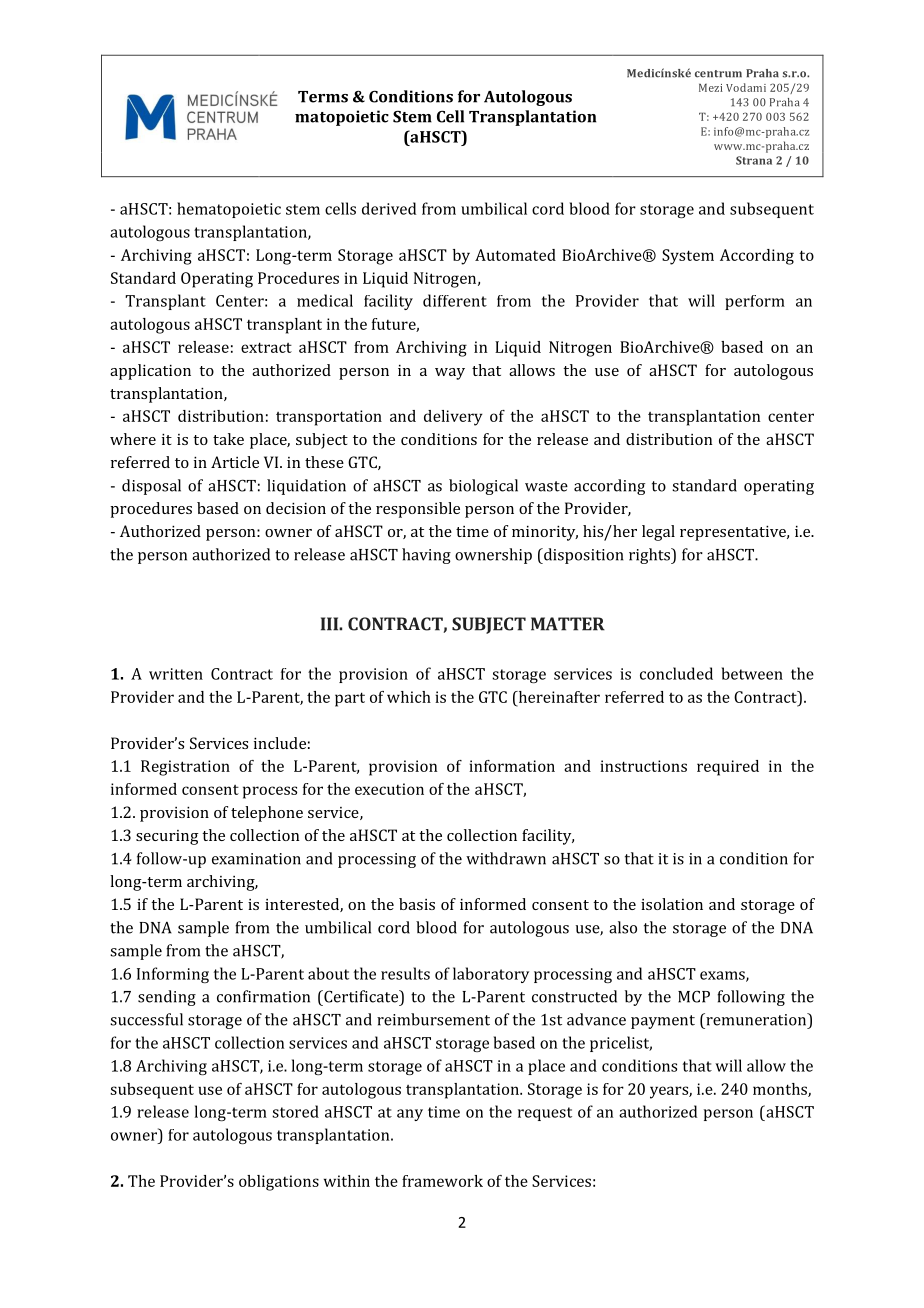 This screenshot has height=1308, width=924. Describe the element at coordinates (176, 674) in the screenshot. I see `written` at that location.
